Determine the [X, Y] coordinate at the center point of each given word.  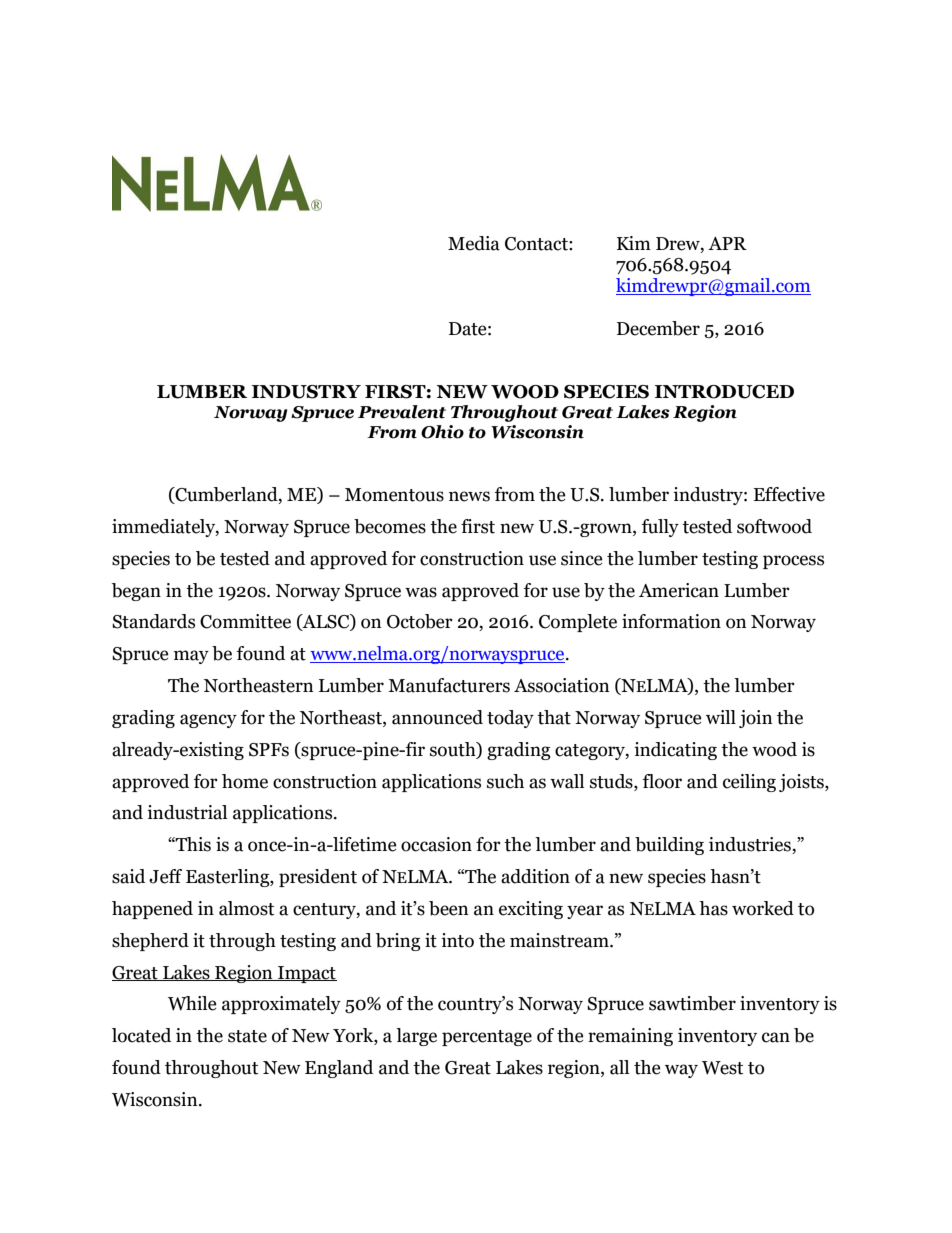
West [722, 1068]
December [658, 328]
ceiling [749, 783]
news [469, 496]
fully [660, 528]
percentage [487, 1038]
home [245, 781]
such [505, 781]
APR [727, 243]
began [136, 592]
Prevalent [402, 412]
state [247, 1036]
